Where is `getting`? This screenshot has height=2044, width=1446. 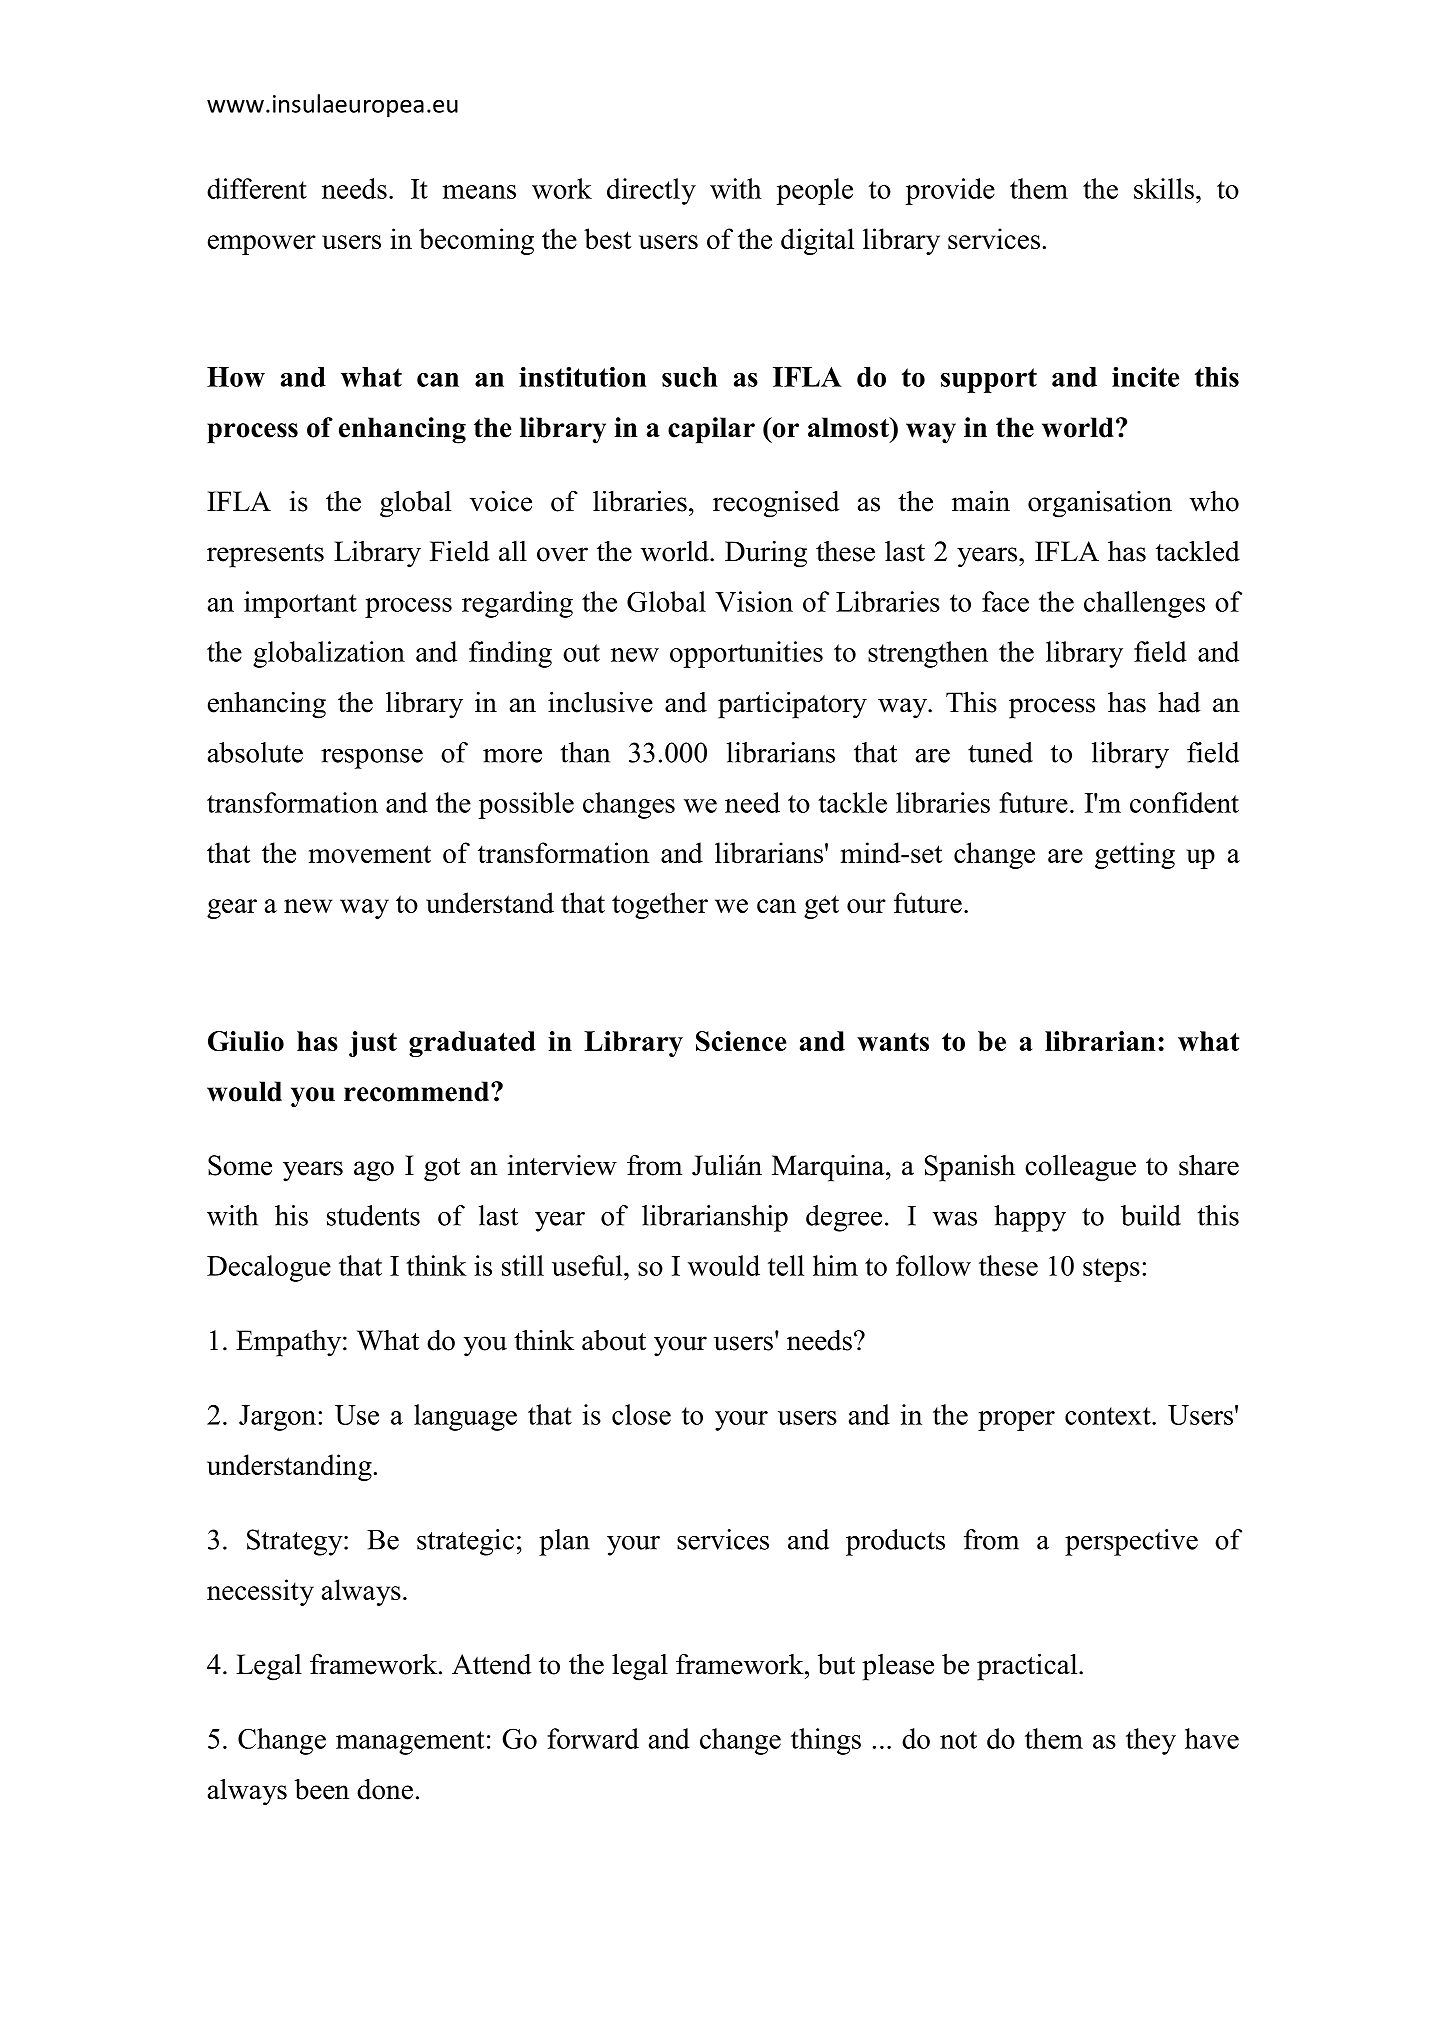 getting is located at coordinates (1135, 855).
